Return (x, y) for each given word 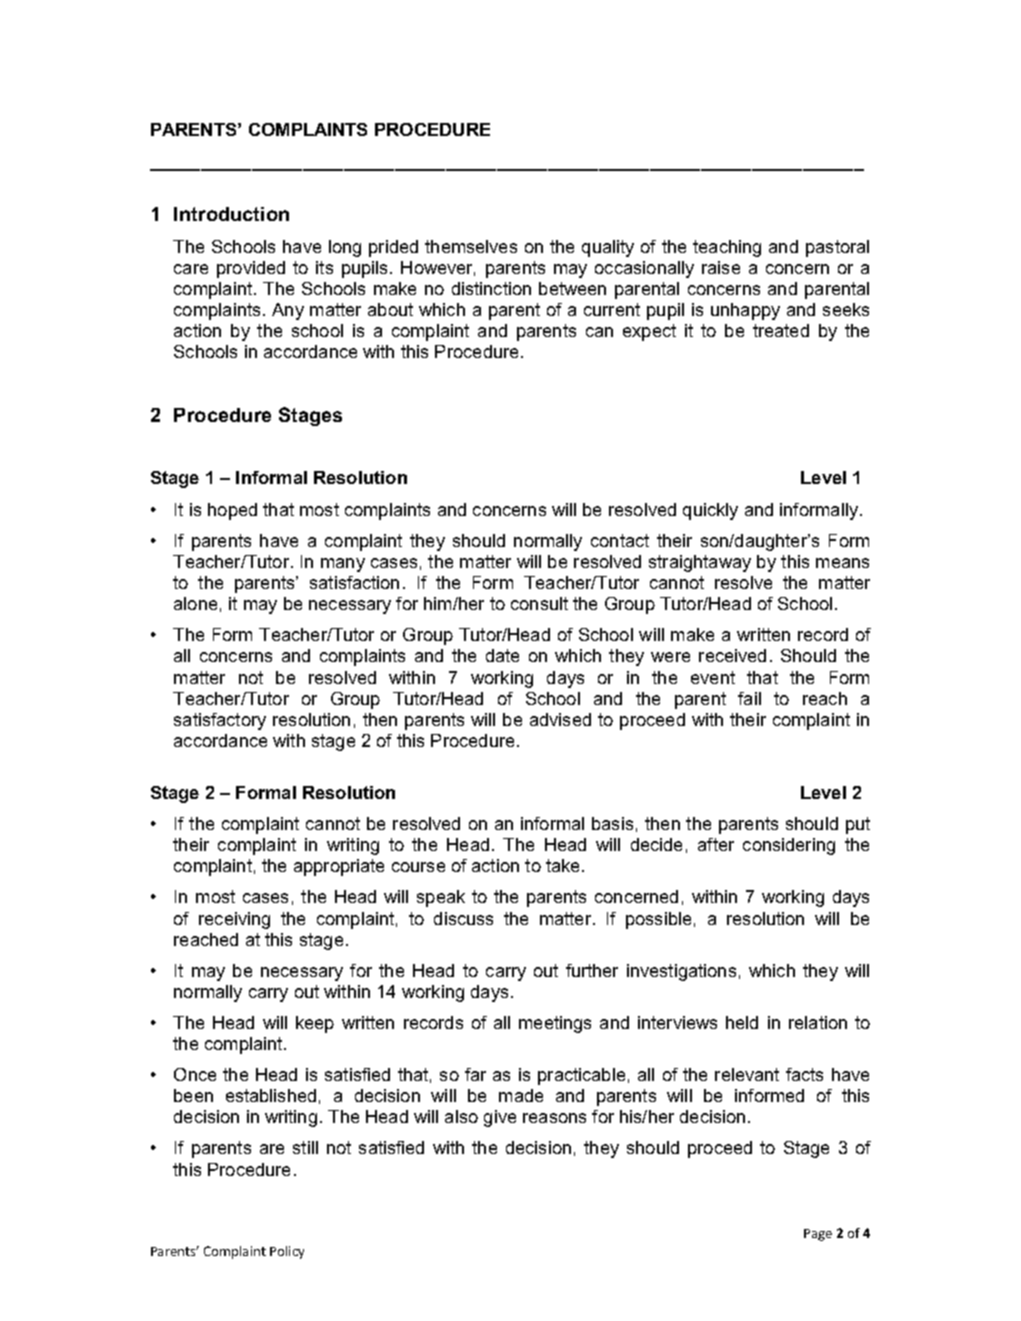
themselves (471, 246)
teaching (727, 248)
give (500, 1118)
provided (251, 269)
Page (818, 1235)
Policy (287, 1252)
